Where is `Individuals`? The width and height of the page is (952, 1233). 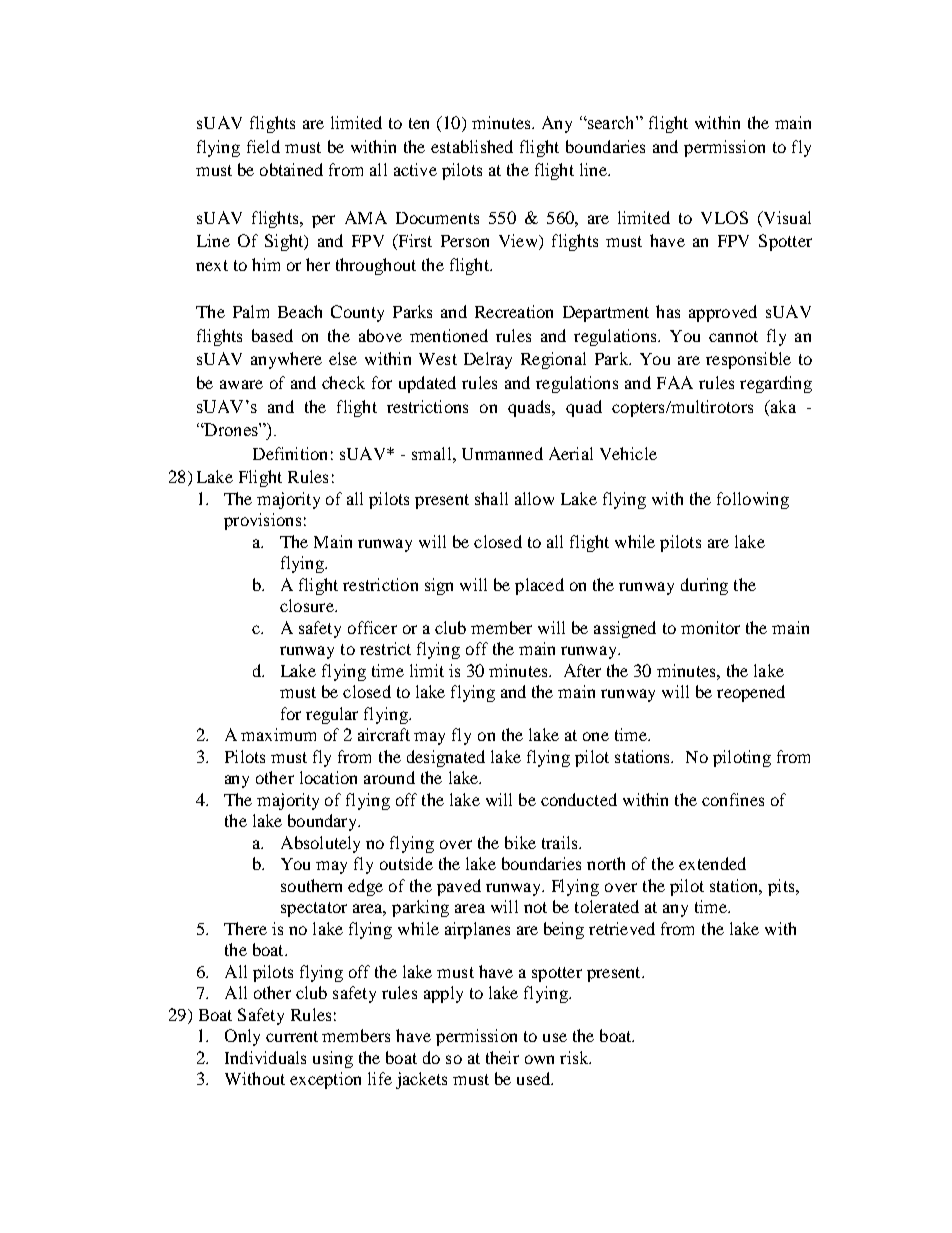
Individuals is located at coordinates (265, 1057).
